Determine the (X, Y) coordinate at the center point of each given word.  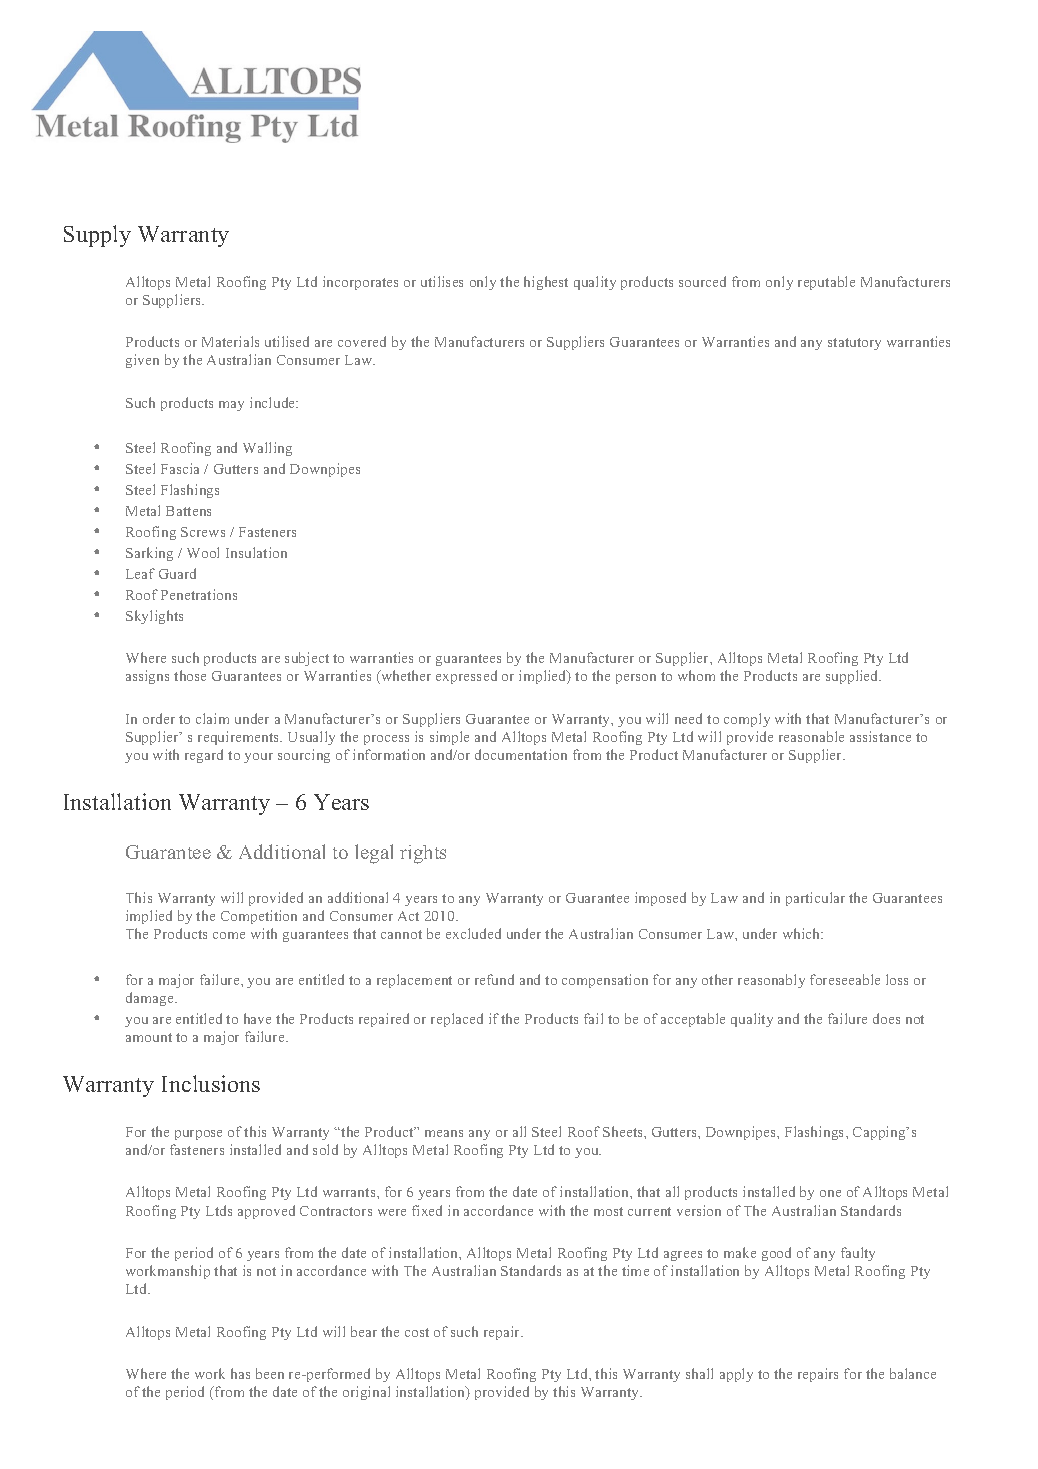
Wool (203, 552)
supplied (853, 677)
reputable (826, 283)
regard (204, 756)
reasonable (811, 736)
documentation (521, 754)
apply (736, 1375)
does (886, 1018)
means (444, 1133)
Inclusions (211, 1083)
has (240, 1373)
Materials (230, 341)
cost (417, 1332)
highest (546, 283)
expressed (466, 677)
